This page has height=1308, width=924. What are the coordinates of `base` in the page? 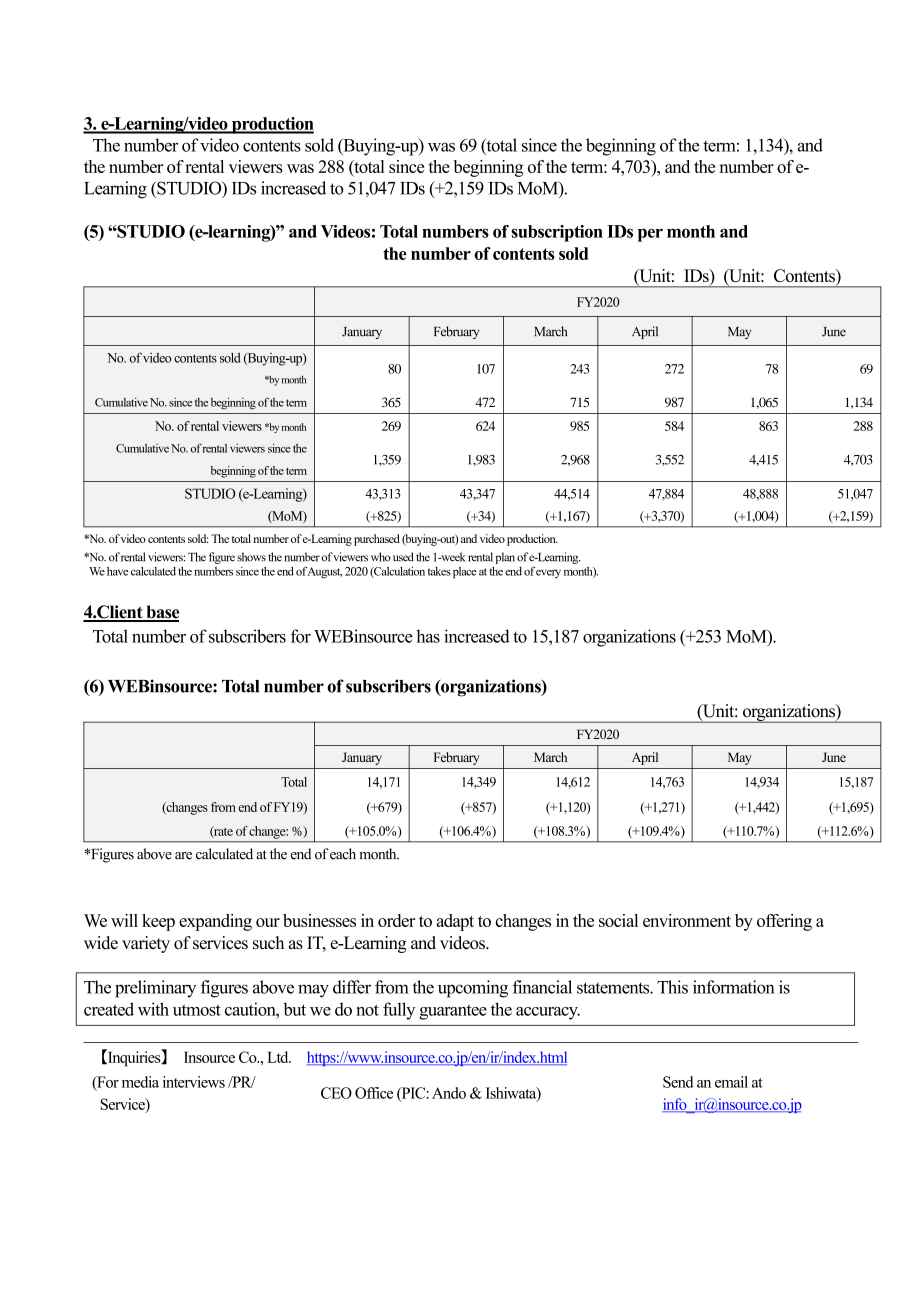 It's located at (161, 613).
